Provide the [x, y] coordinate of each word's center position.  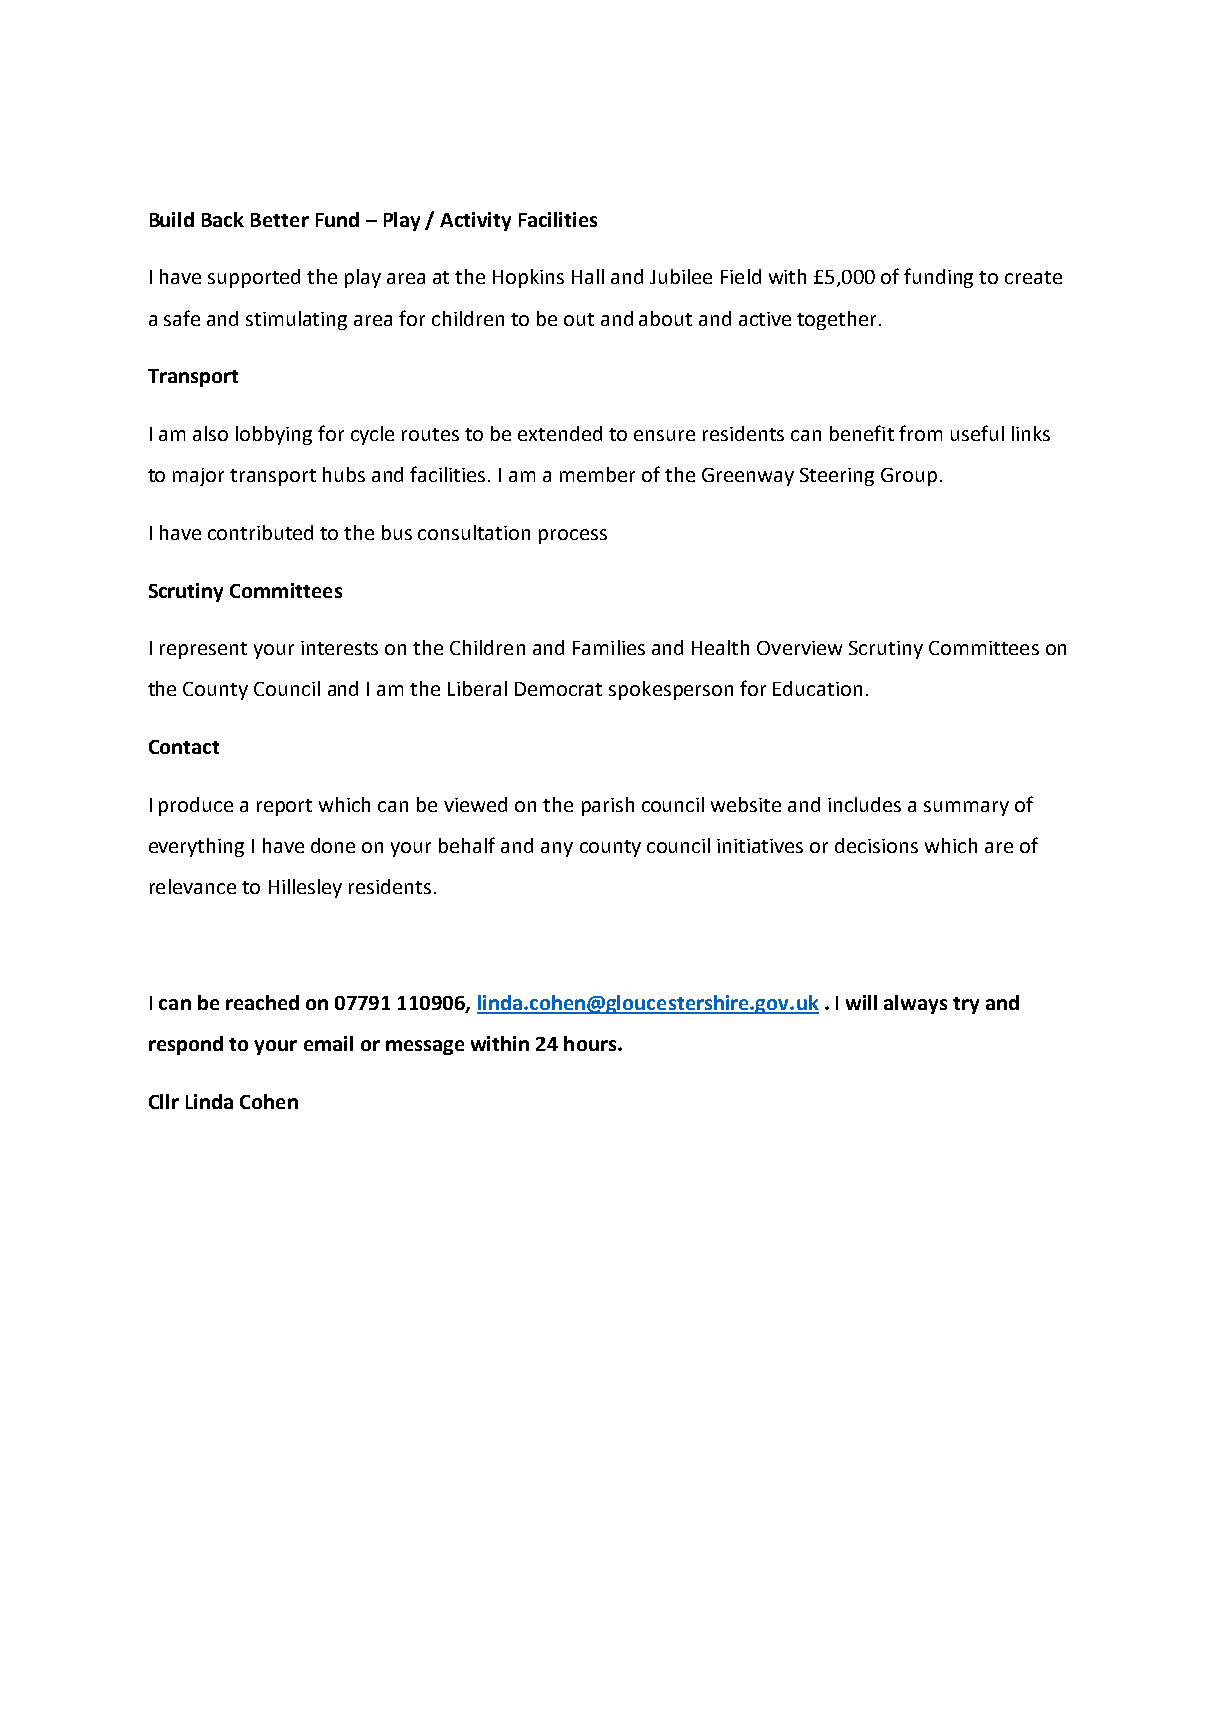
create [1033, 277]
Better [280, 220]
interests [339, 648]
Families [609, 647]
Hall [588, 276]
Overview [799, 648]
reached [262, 1002]
